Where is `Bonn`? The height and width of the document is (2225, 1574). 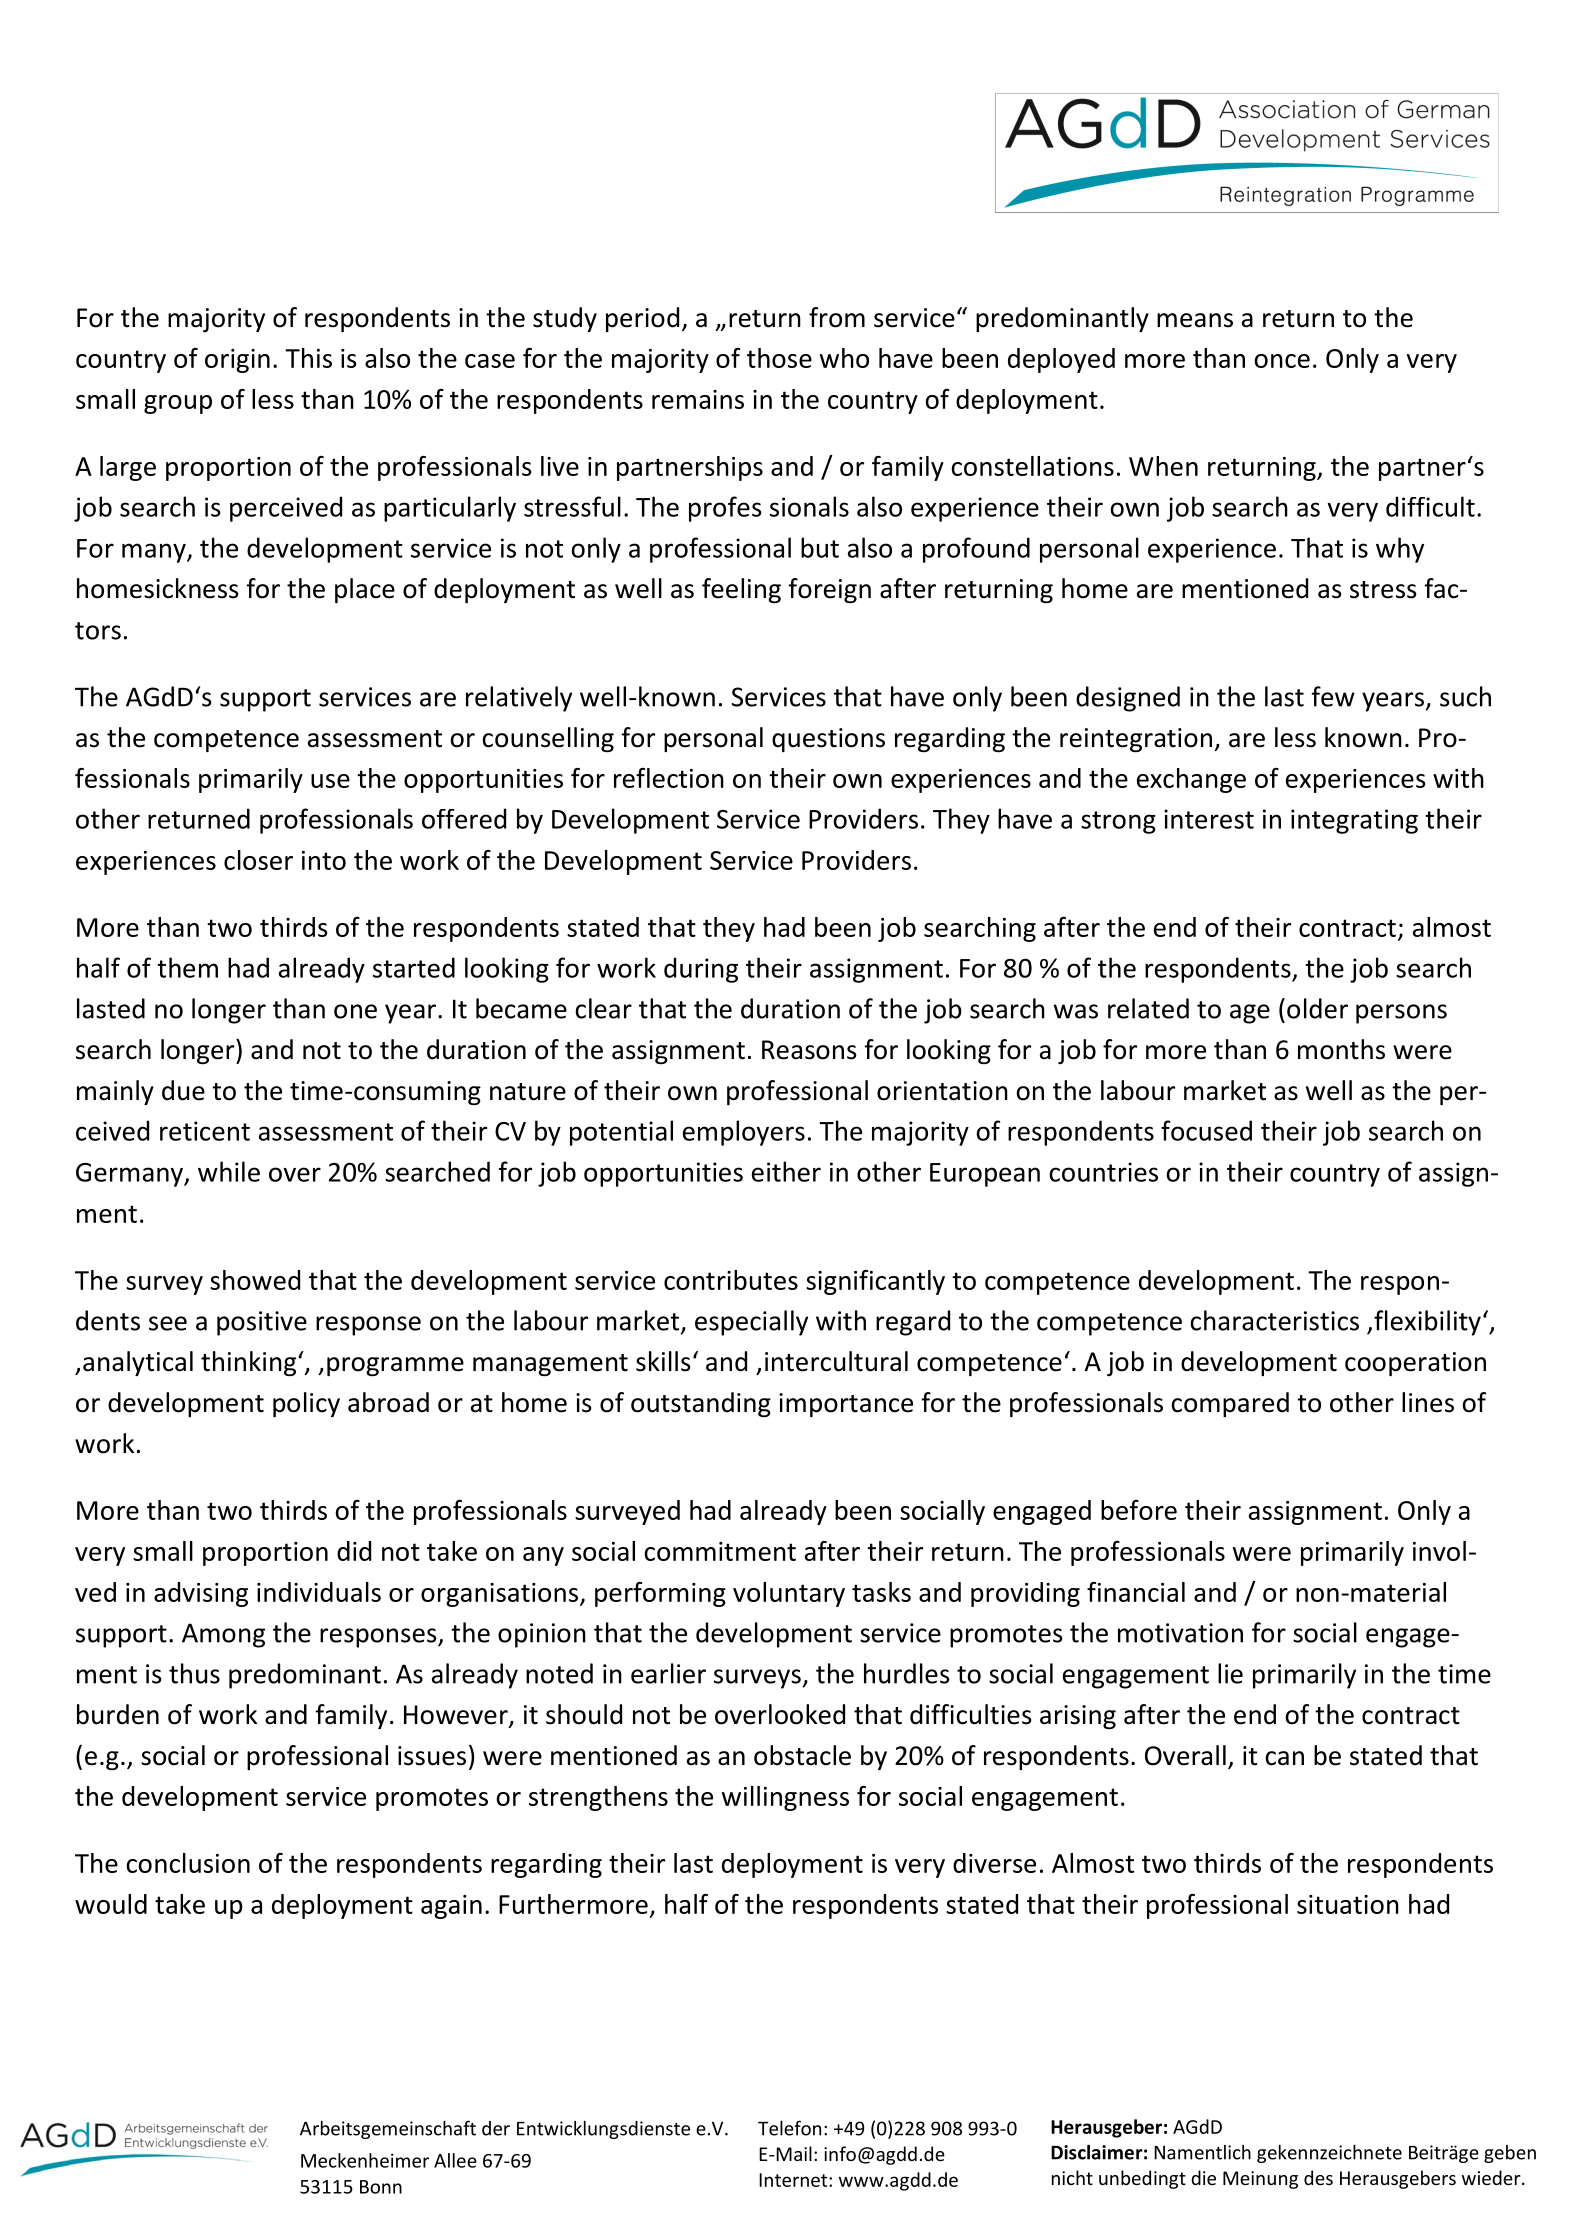 Bonn is located at coordinates (381, 2187).
